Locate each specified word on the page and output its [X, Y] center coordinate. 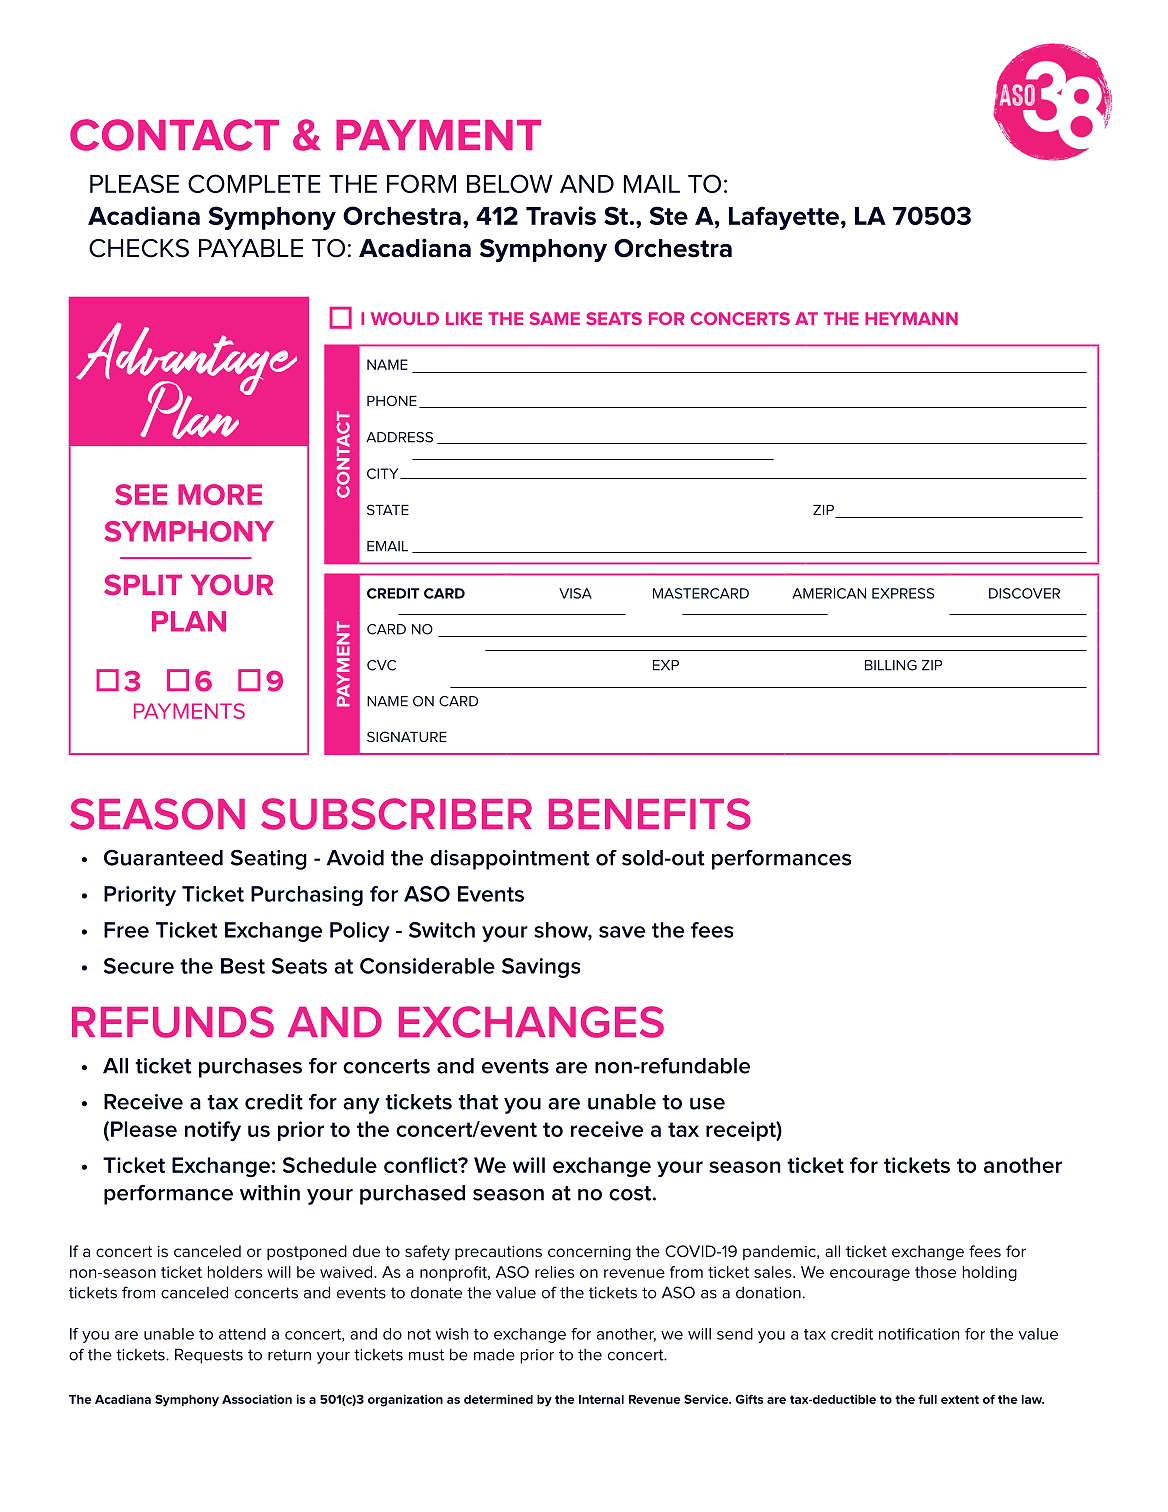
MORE [220, 494]
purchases [250, 1068]
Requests [209, 1356]
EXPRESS [903, 593]
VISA [575, 593]
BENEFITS [650, 814]
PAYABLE [251, 248]
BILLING [891, 665]
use [707, 1104]
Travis [561, 215]
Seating [269, 859]
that [478, 1102]
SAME [555, 318]
